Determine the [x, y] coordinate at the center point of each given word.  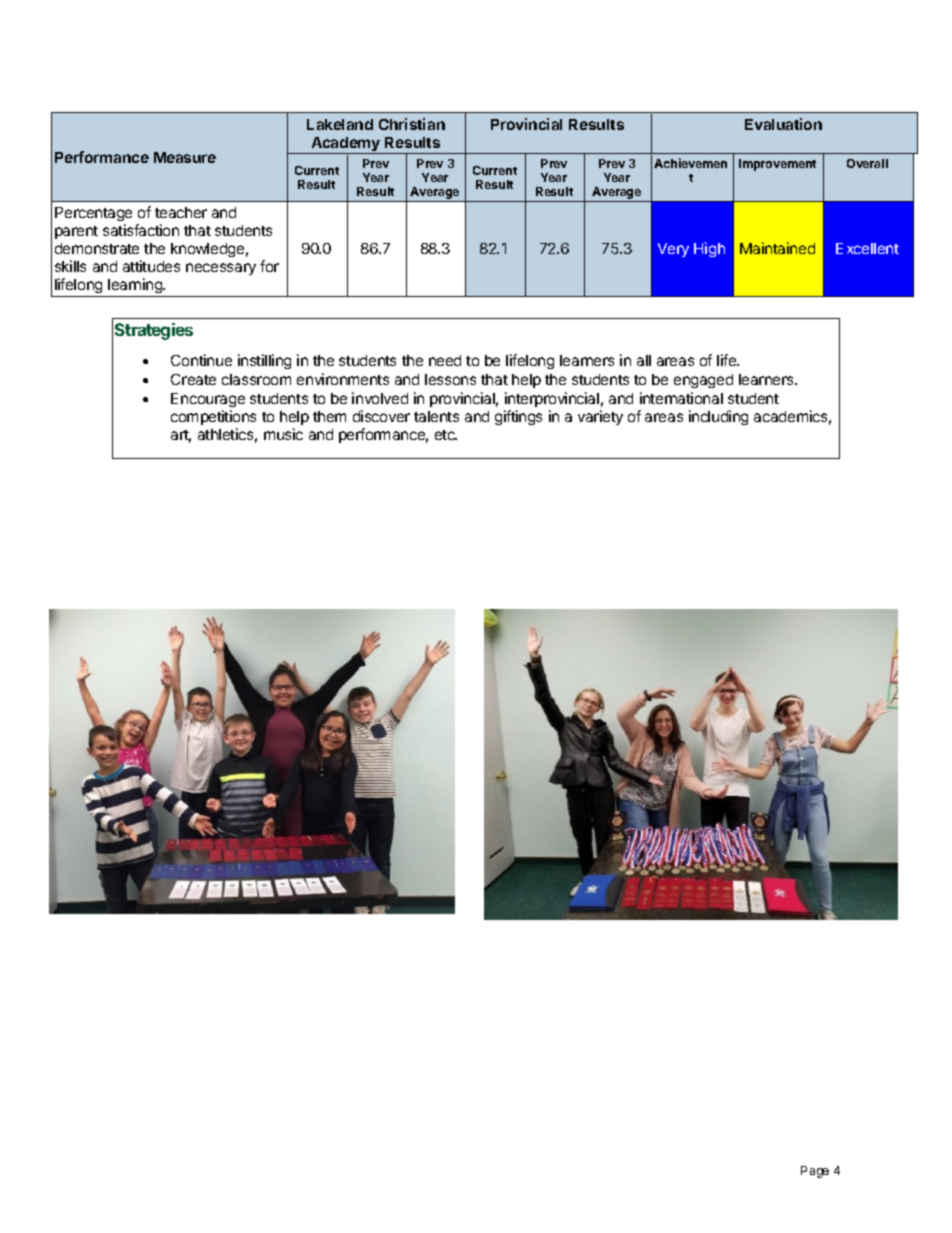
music [283, 434]
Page [815, 1172]
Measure [185, 157]
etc [446, 435]
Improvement [777, 165]
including [718, 417]
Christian [412, 124]
